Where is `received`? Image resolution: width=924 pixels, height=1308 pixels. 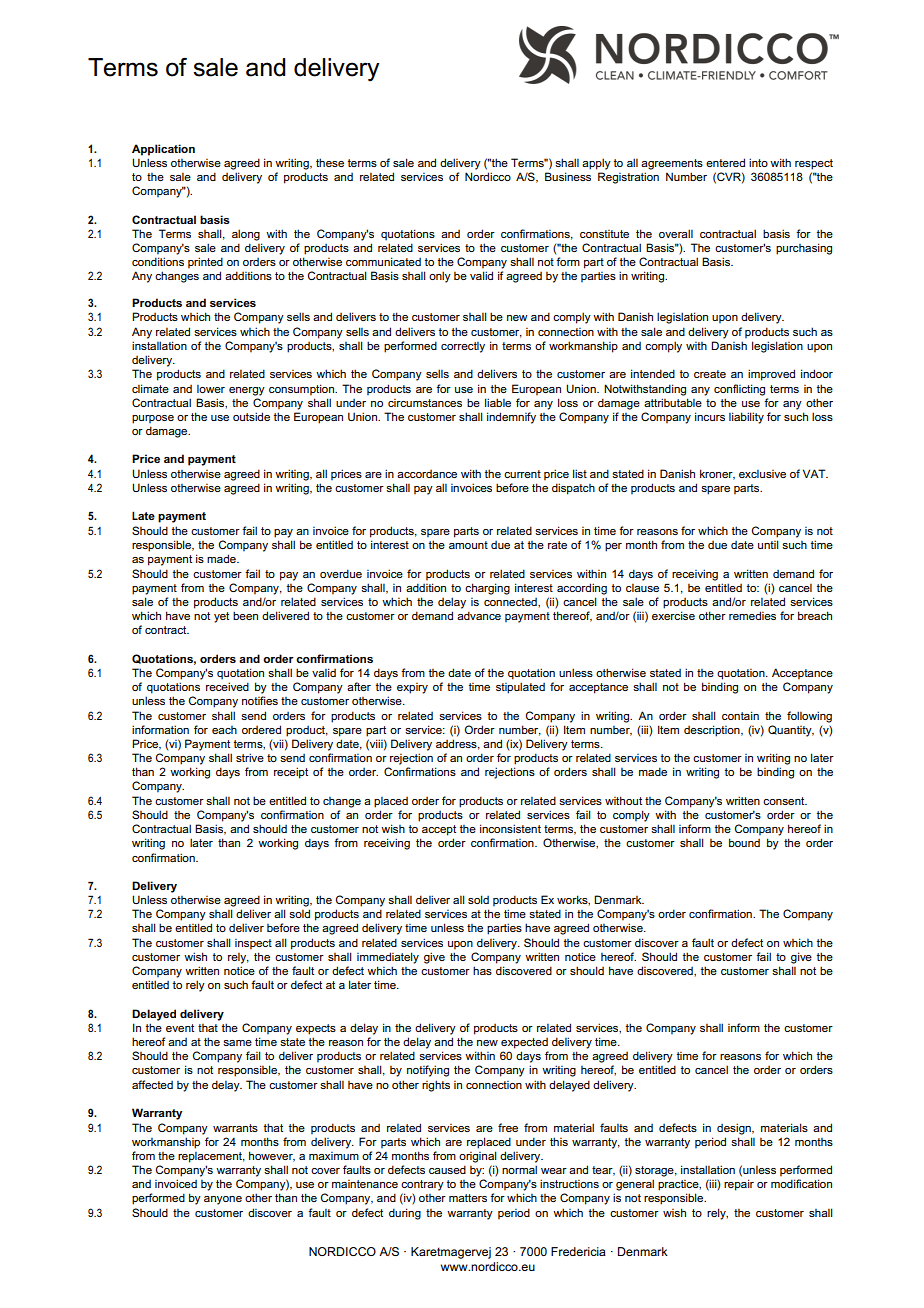
received is located at coordinates (227, 686).
